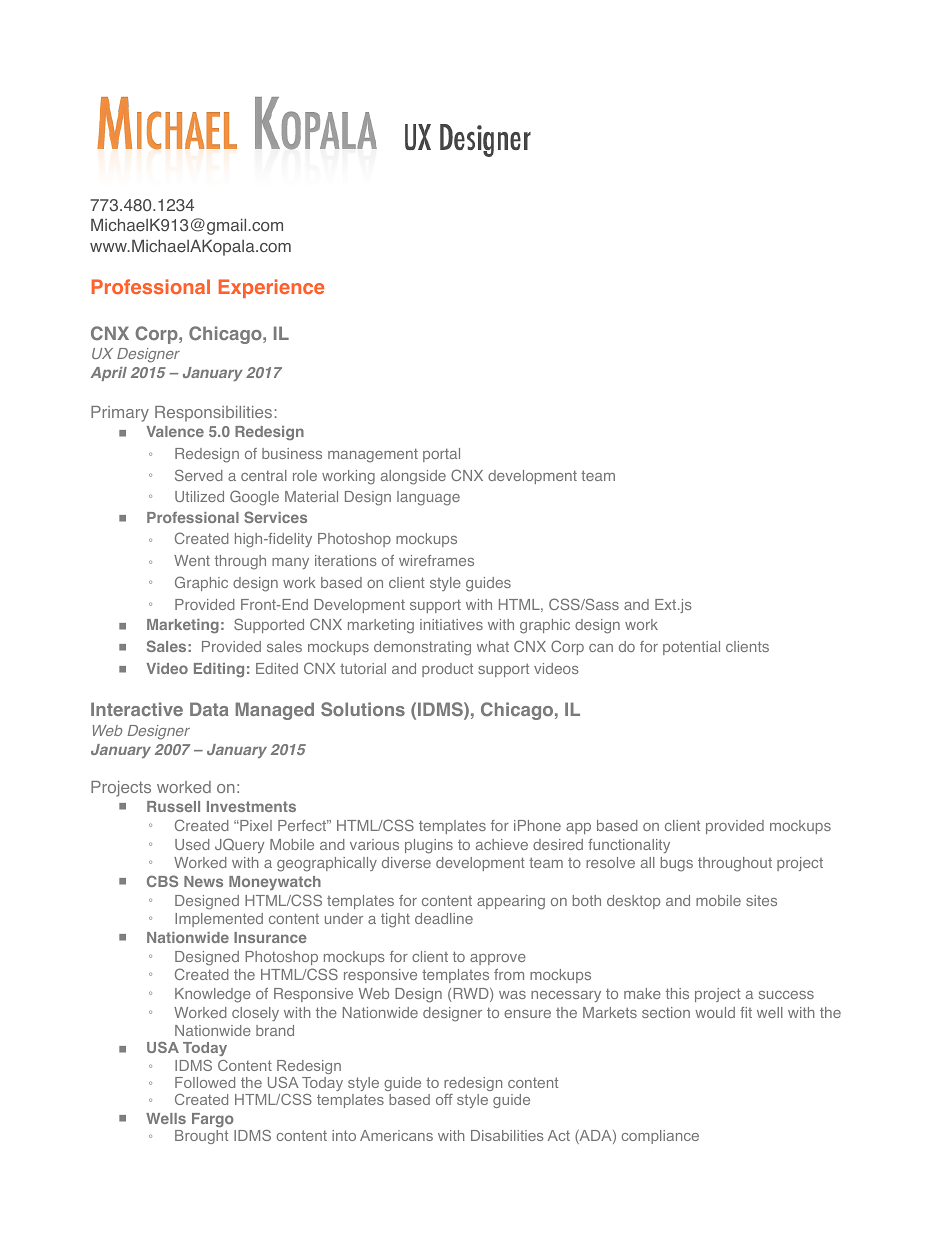  What do you see at coordinates (444, 918) in the screenshot?
I see `deadline` at bounding box center [444, 918].
